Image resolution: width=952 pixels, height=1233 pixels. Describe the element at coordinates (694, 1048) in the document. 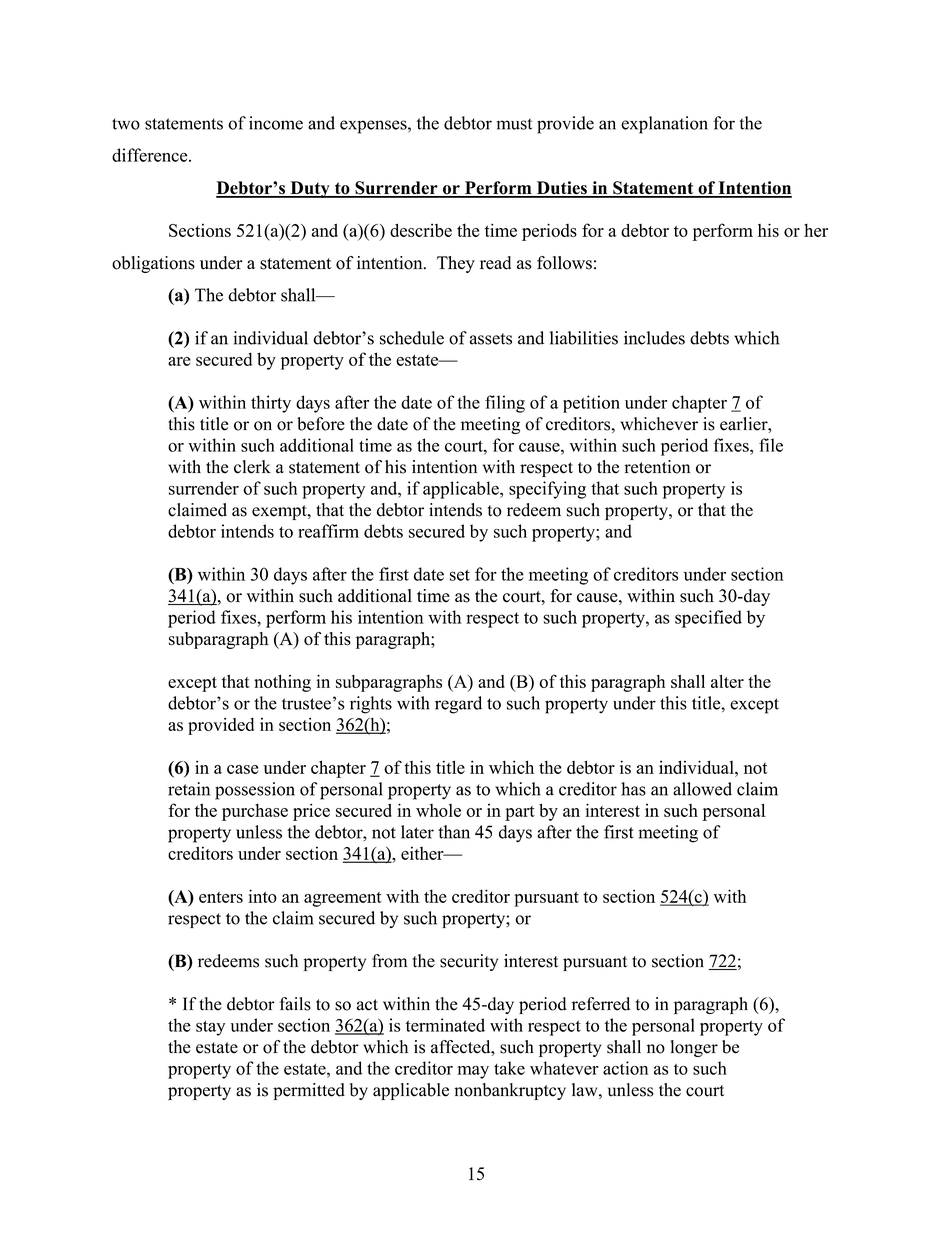

I see `longer` at that location.
